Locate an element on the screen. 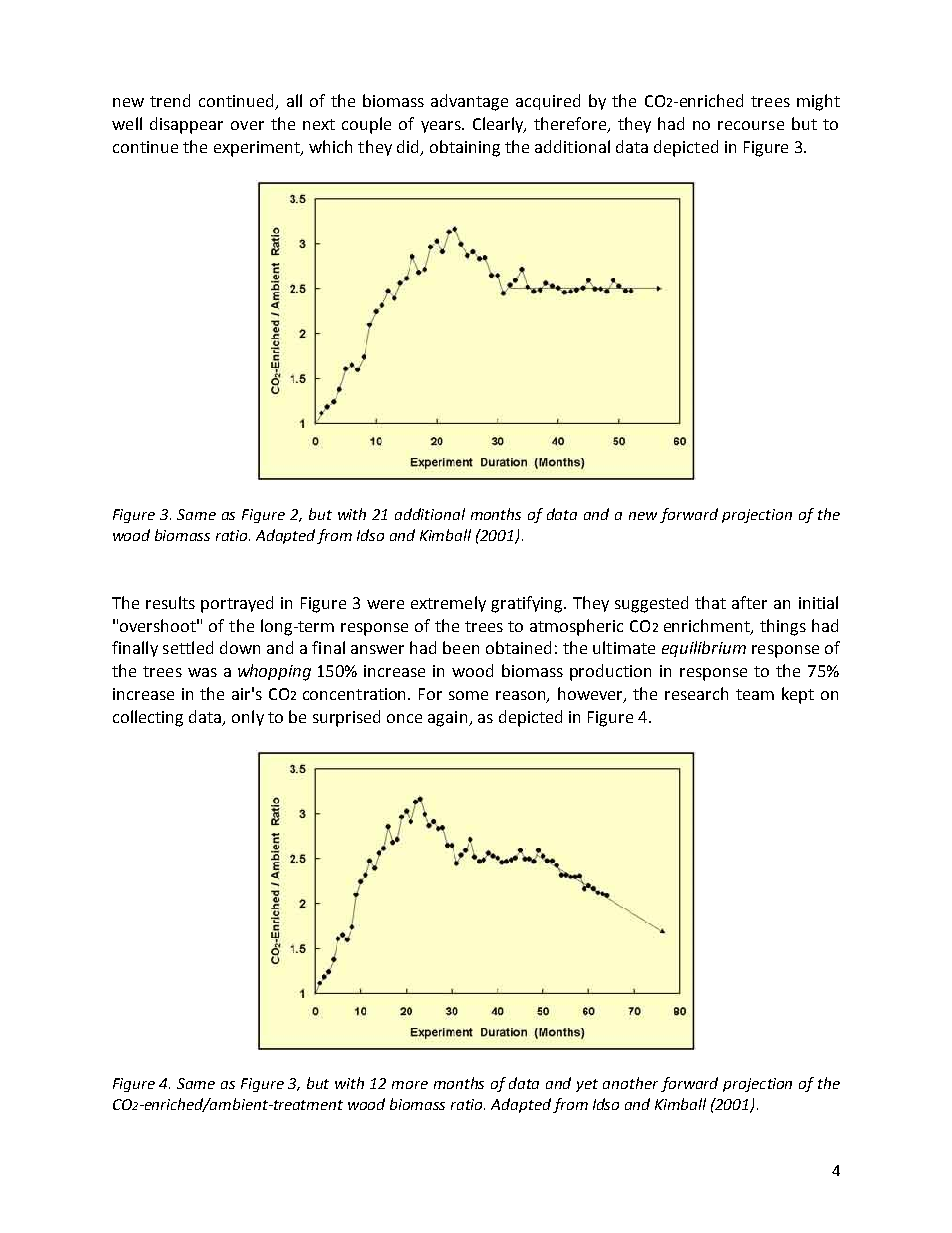 This screenshot has height=1233, width=952. yet is located at coordinates (587, 1085).
